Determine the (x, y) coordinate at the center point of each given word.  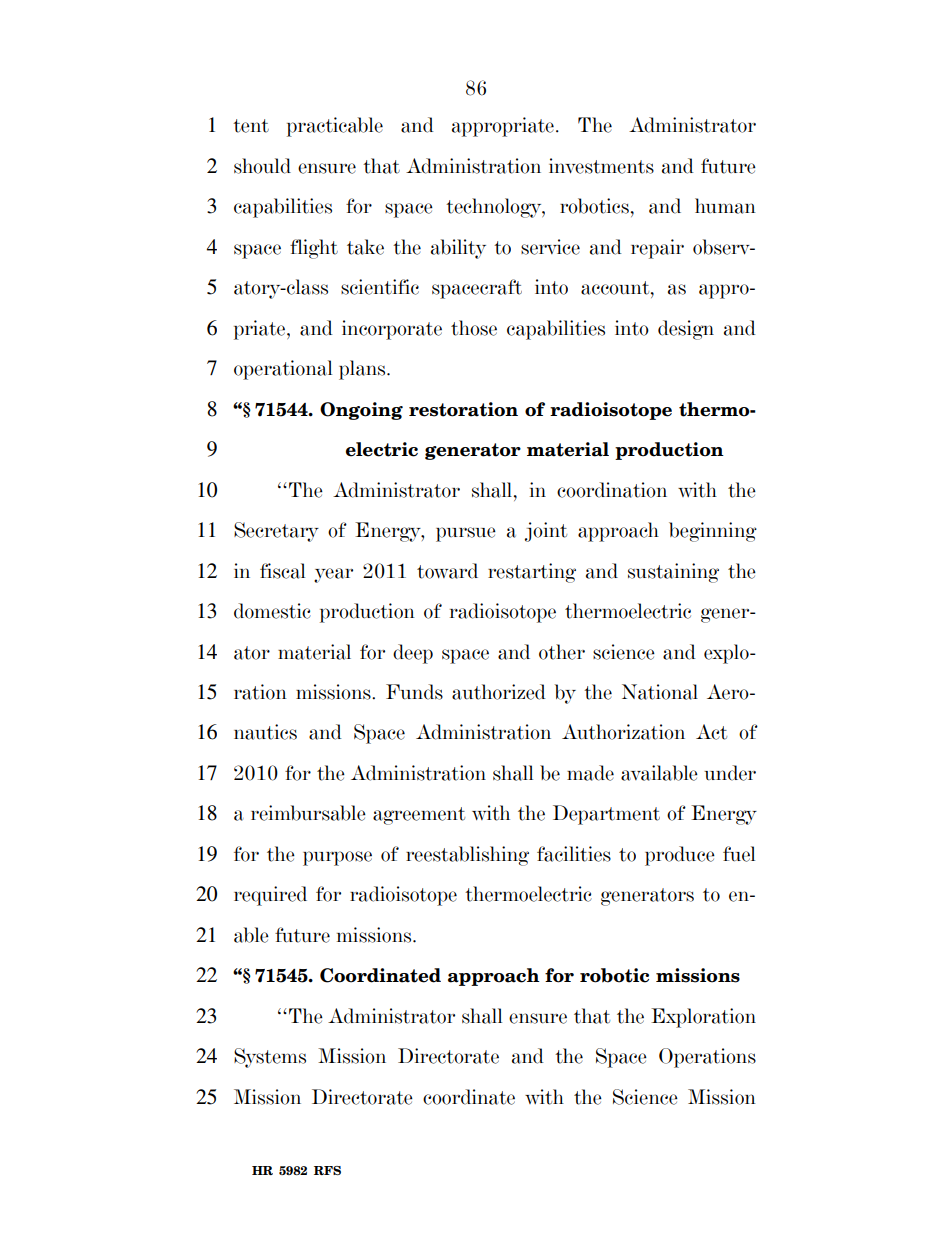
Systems (270, 1058)
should (262, 166)
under (730, 773)
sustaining (673, 573)
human (725, 206)
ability (458, 249)
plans (363, 370)
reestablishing (467, 856)
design (686, 330)
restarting (532, 573)
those (474, 328)
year (333, 575)
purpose (337, 858)
